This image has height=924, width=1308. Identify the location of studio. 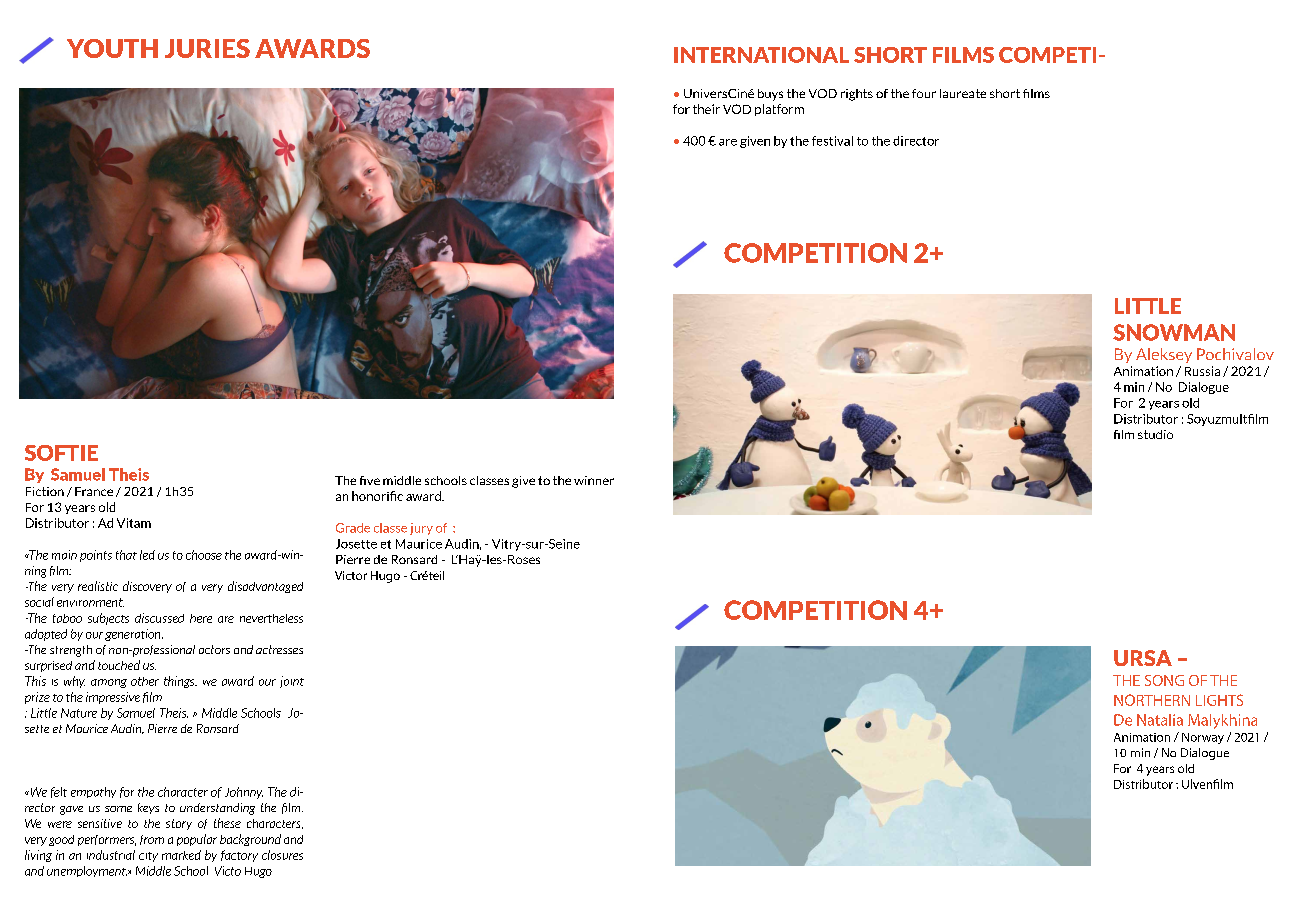
(1155, 434).
